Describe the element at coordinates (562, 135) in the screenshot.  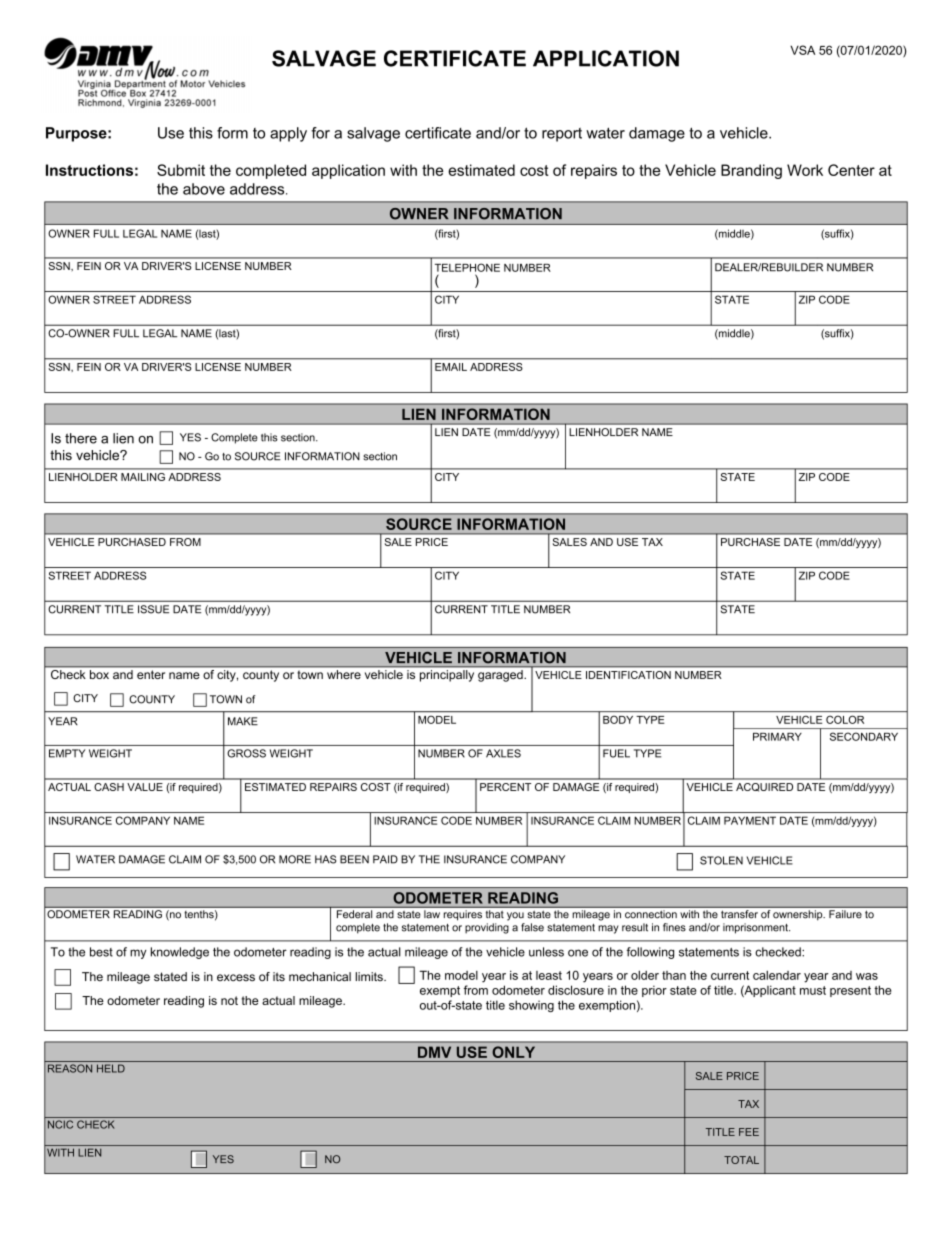
I see `report` at that location.
